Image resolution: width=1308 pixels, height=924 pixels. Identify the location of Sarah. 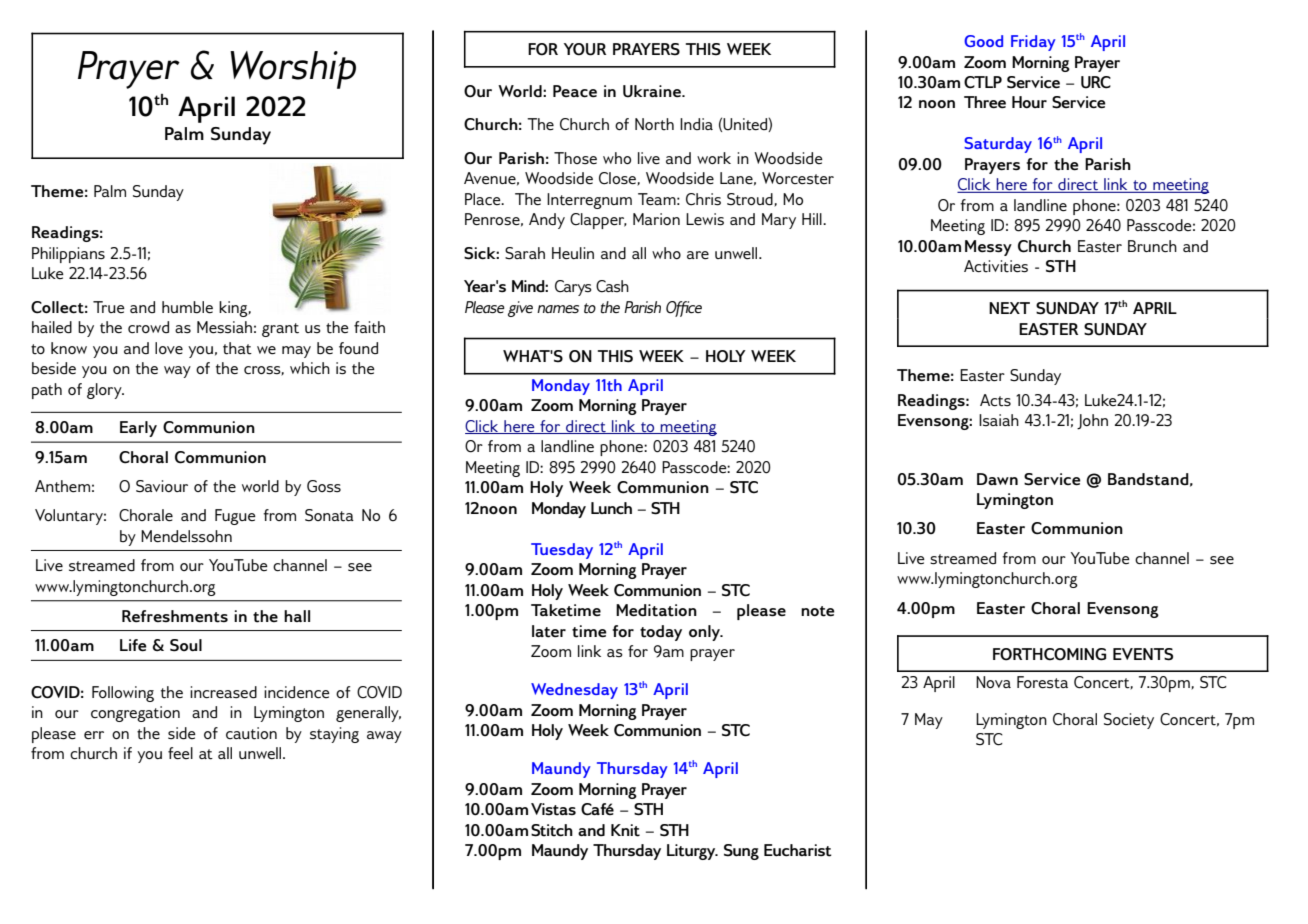
(525, 253).
